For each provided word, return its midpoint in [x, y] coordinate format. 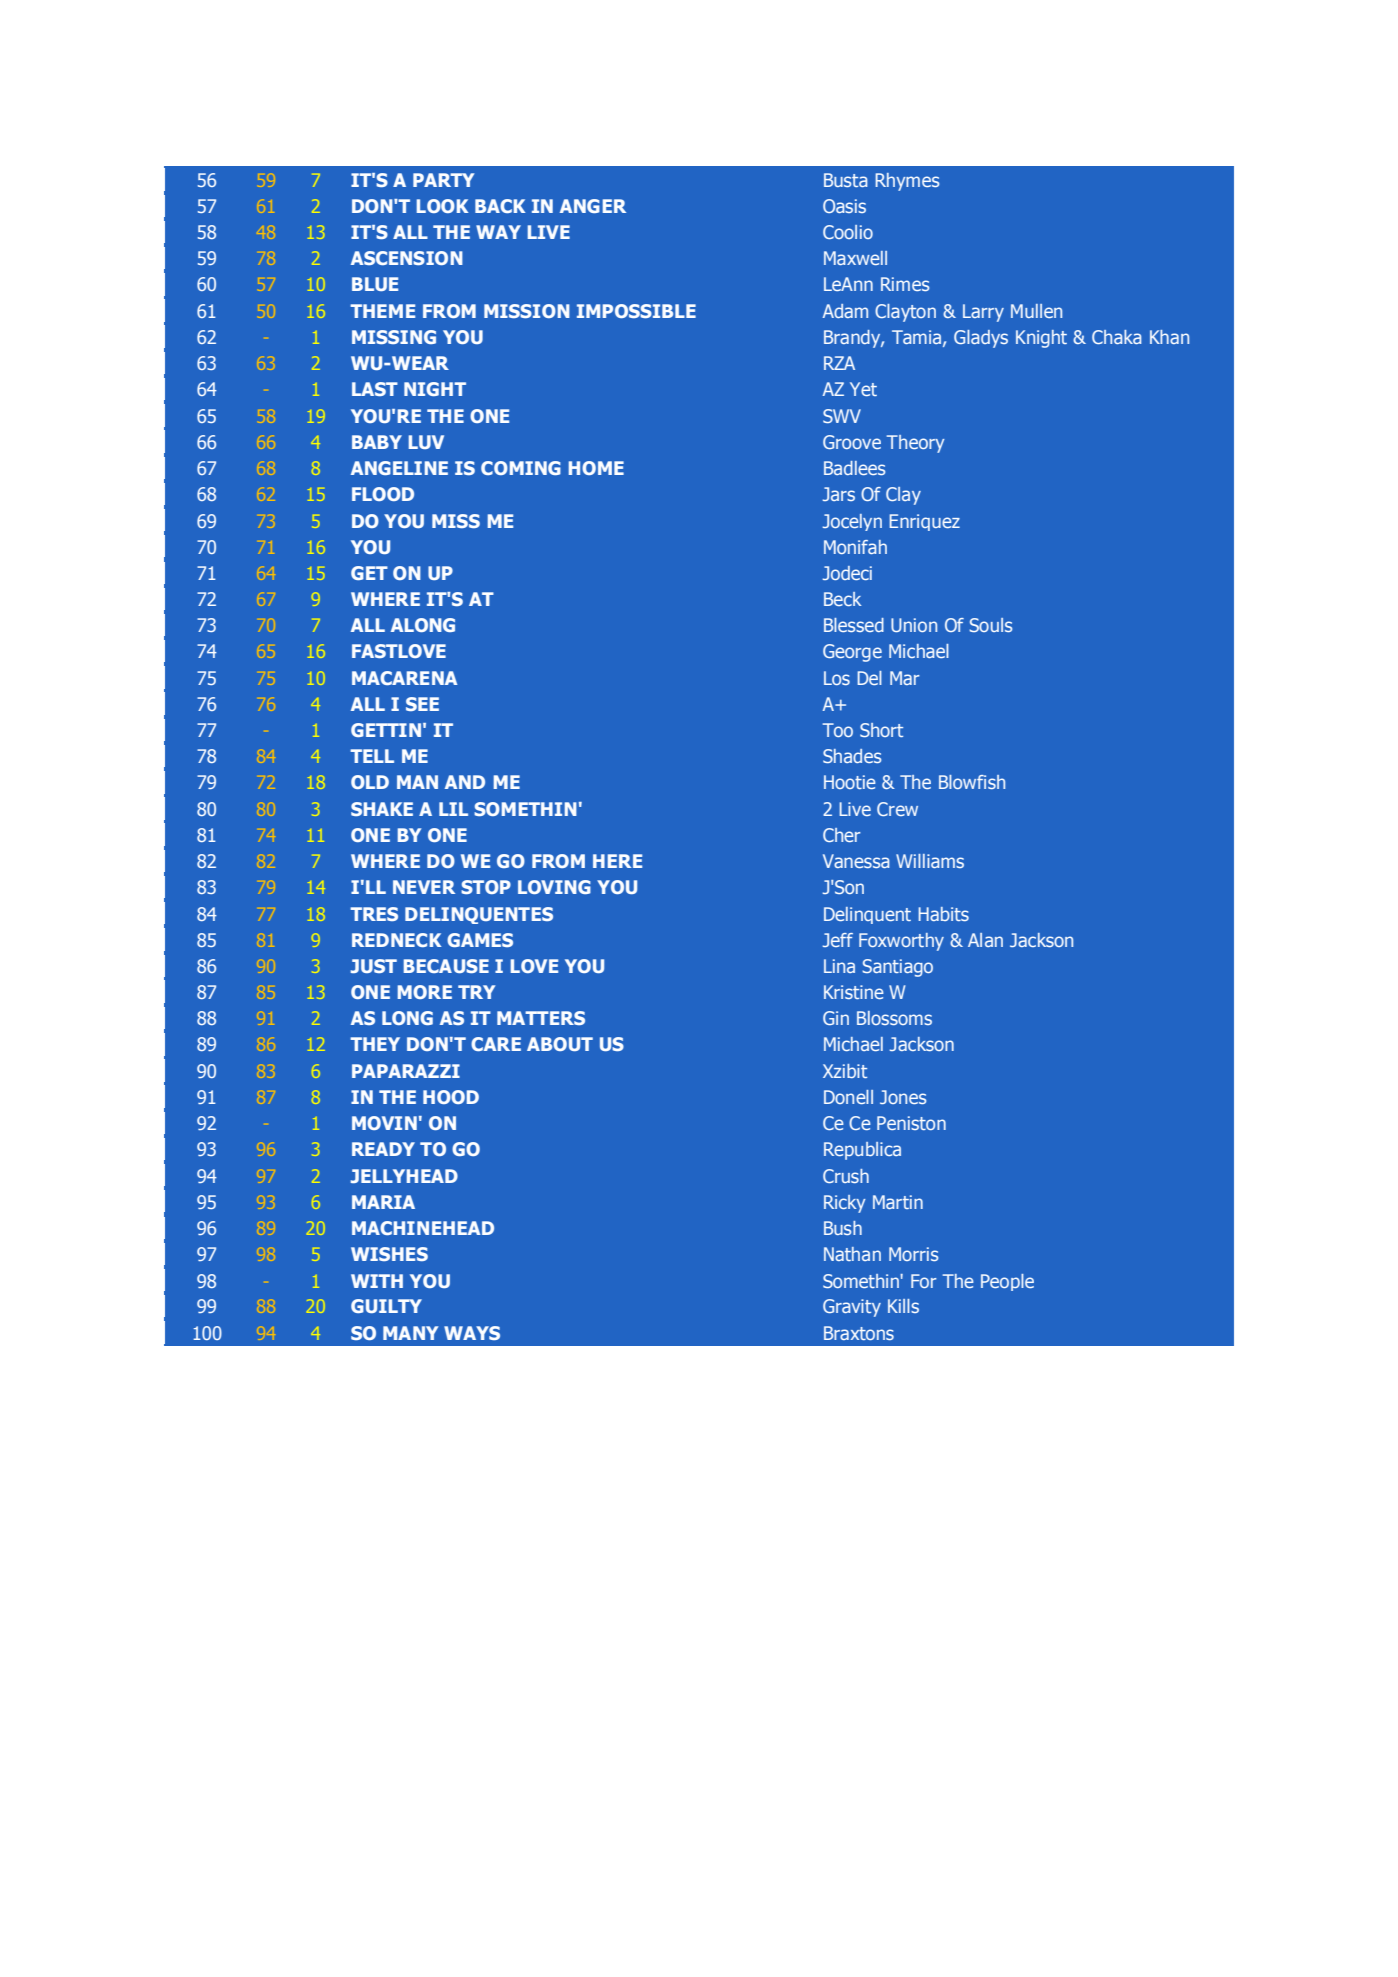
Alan [985, 940]
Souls [990, 625]
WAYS [472, 1333]
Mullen [1036, 311]
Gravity [852, 1308]
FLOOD [383, 494]
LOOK [442, 206]
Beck [843, 599]
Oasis [844, 206]
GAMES [480, 940]
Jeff [838, 940]
